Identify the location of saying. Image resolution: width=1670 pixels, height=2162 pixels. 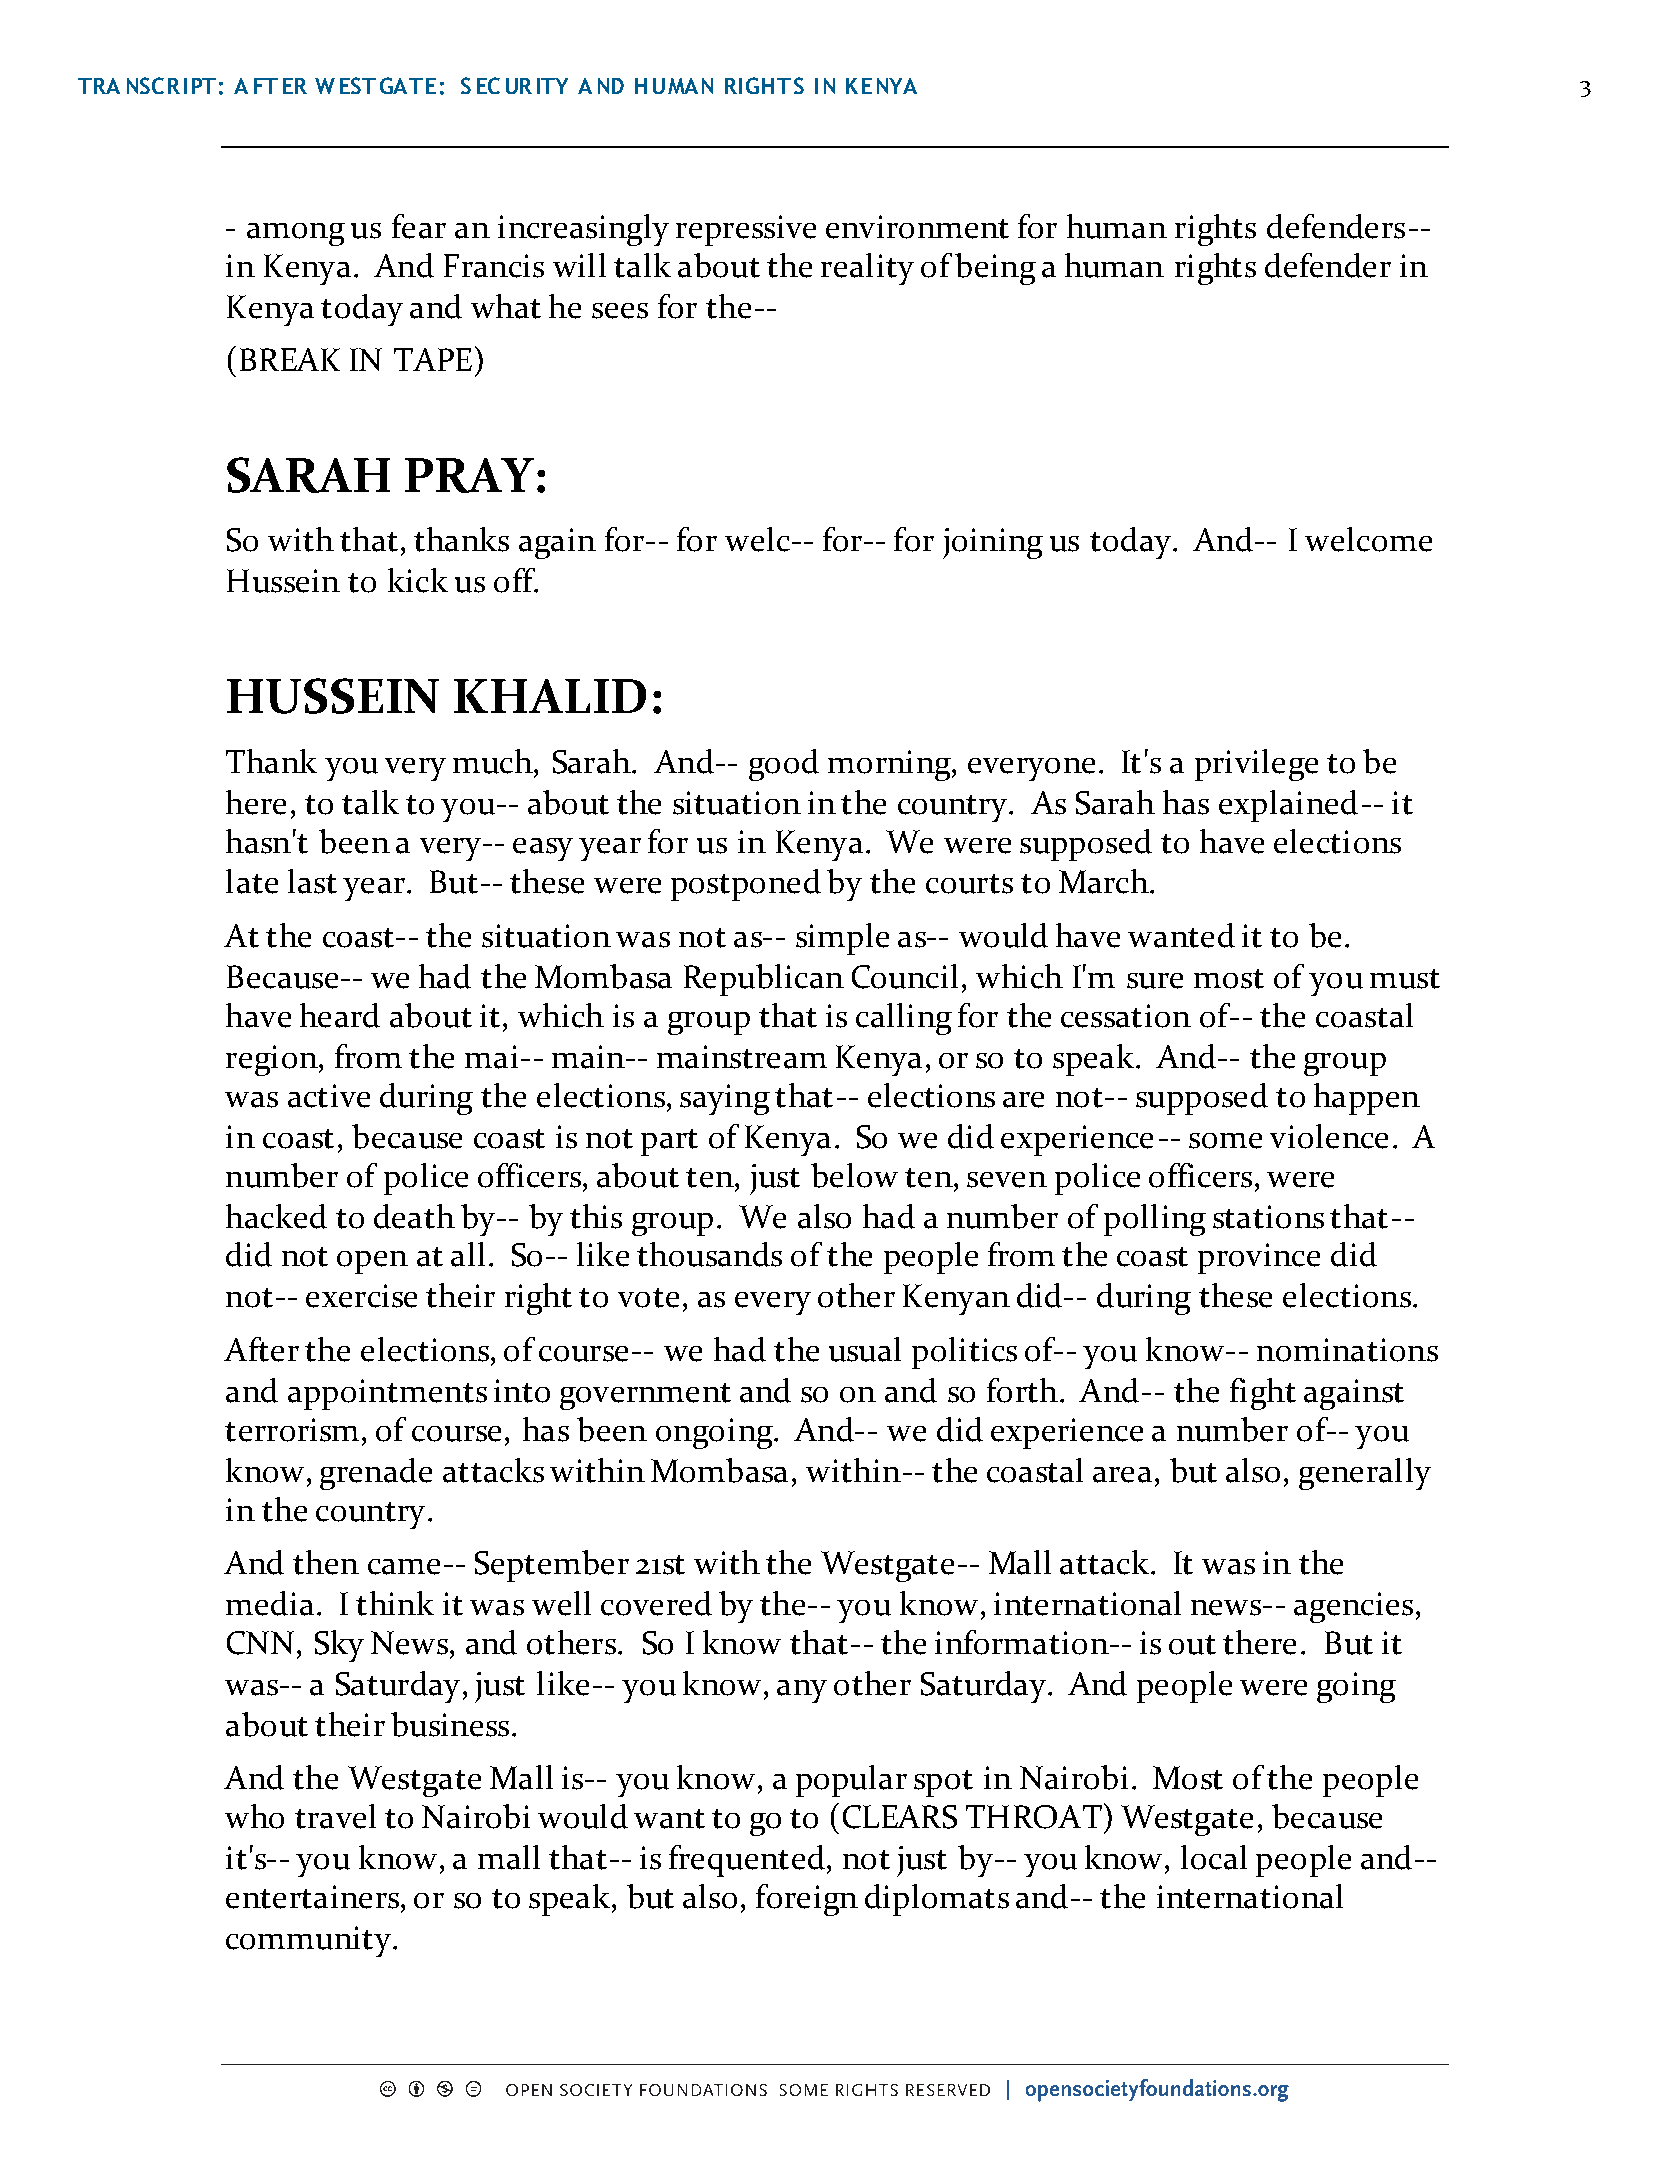
(725, 1099).
